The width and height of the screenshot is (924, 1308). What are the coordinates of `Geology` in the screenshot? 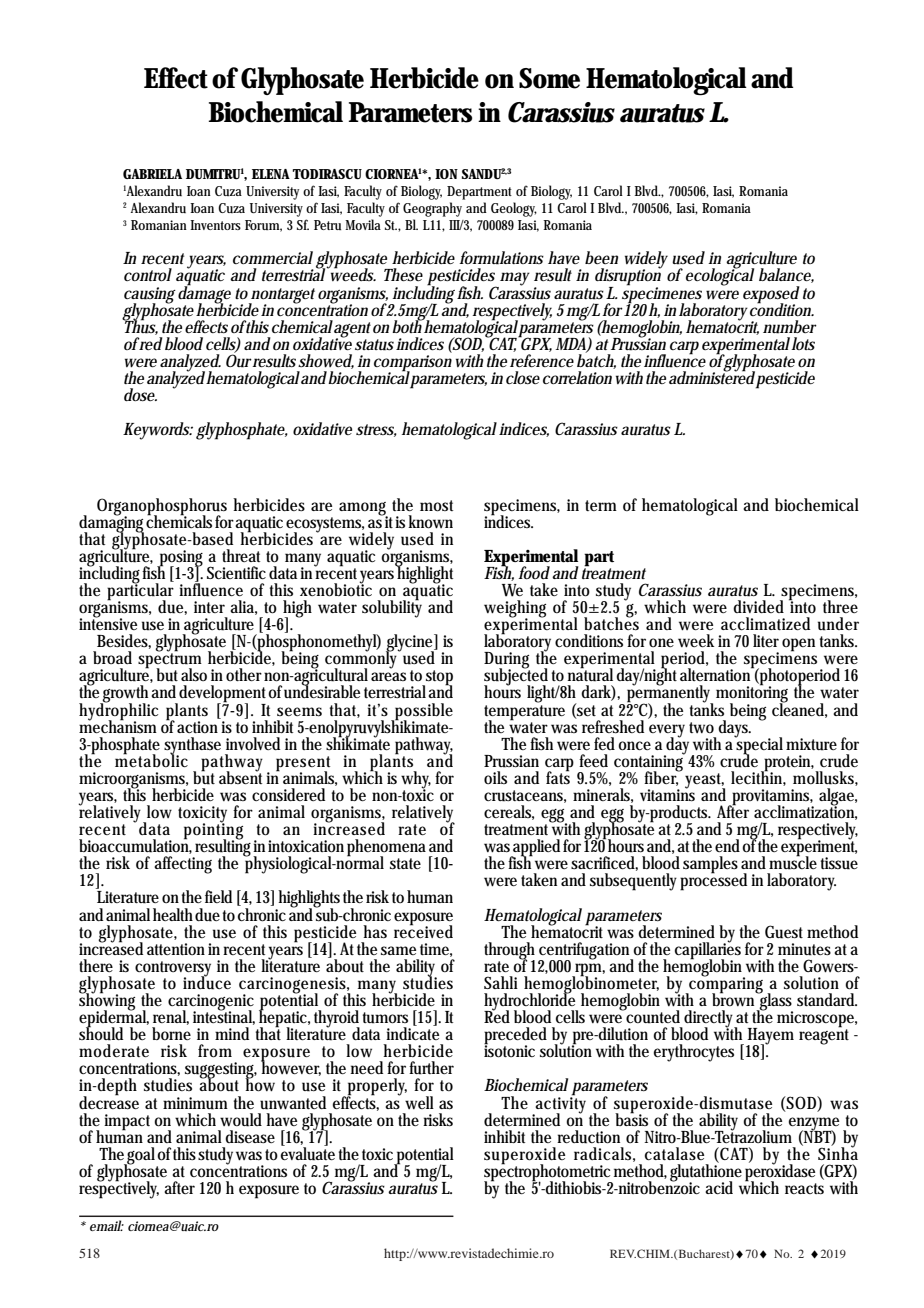 It's located at (514, 209).
